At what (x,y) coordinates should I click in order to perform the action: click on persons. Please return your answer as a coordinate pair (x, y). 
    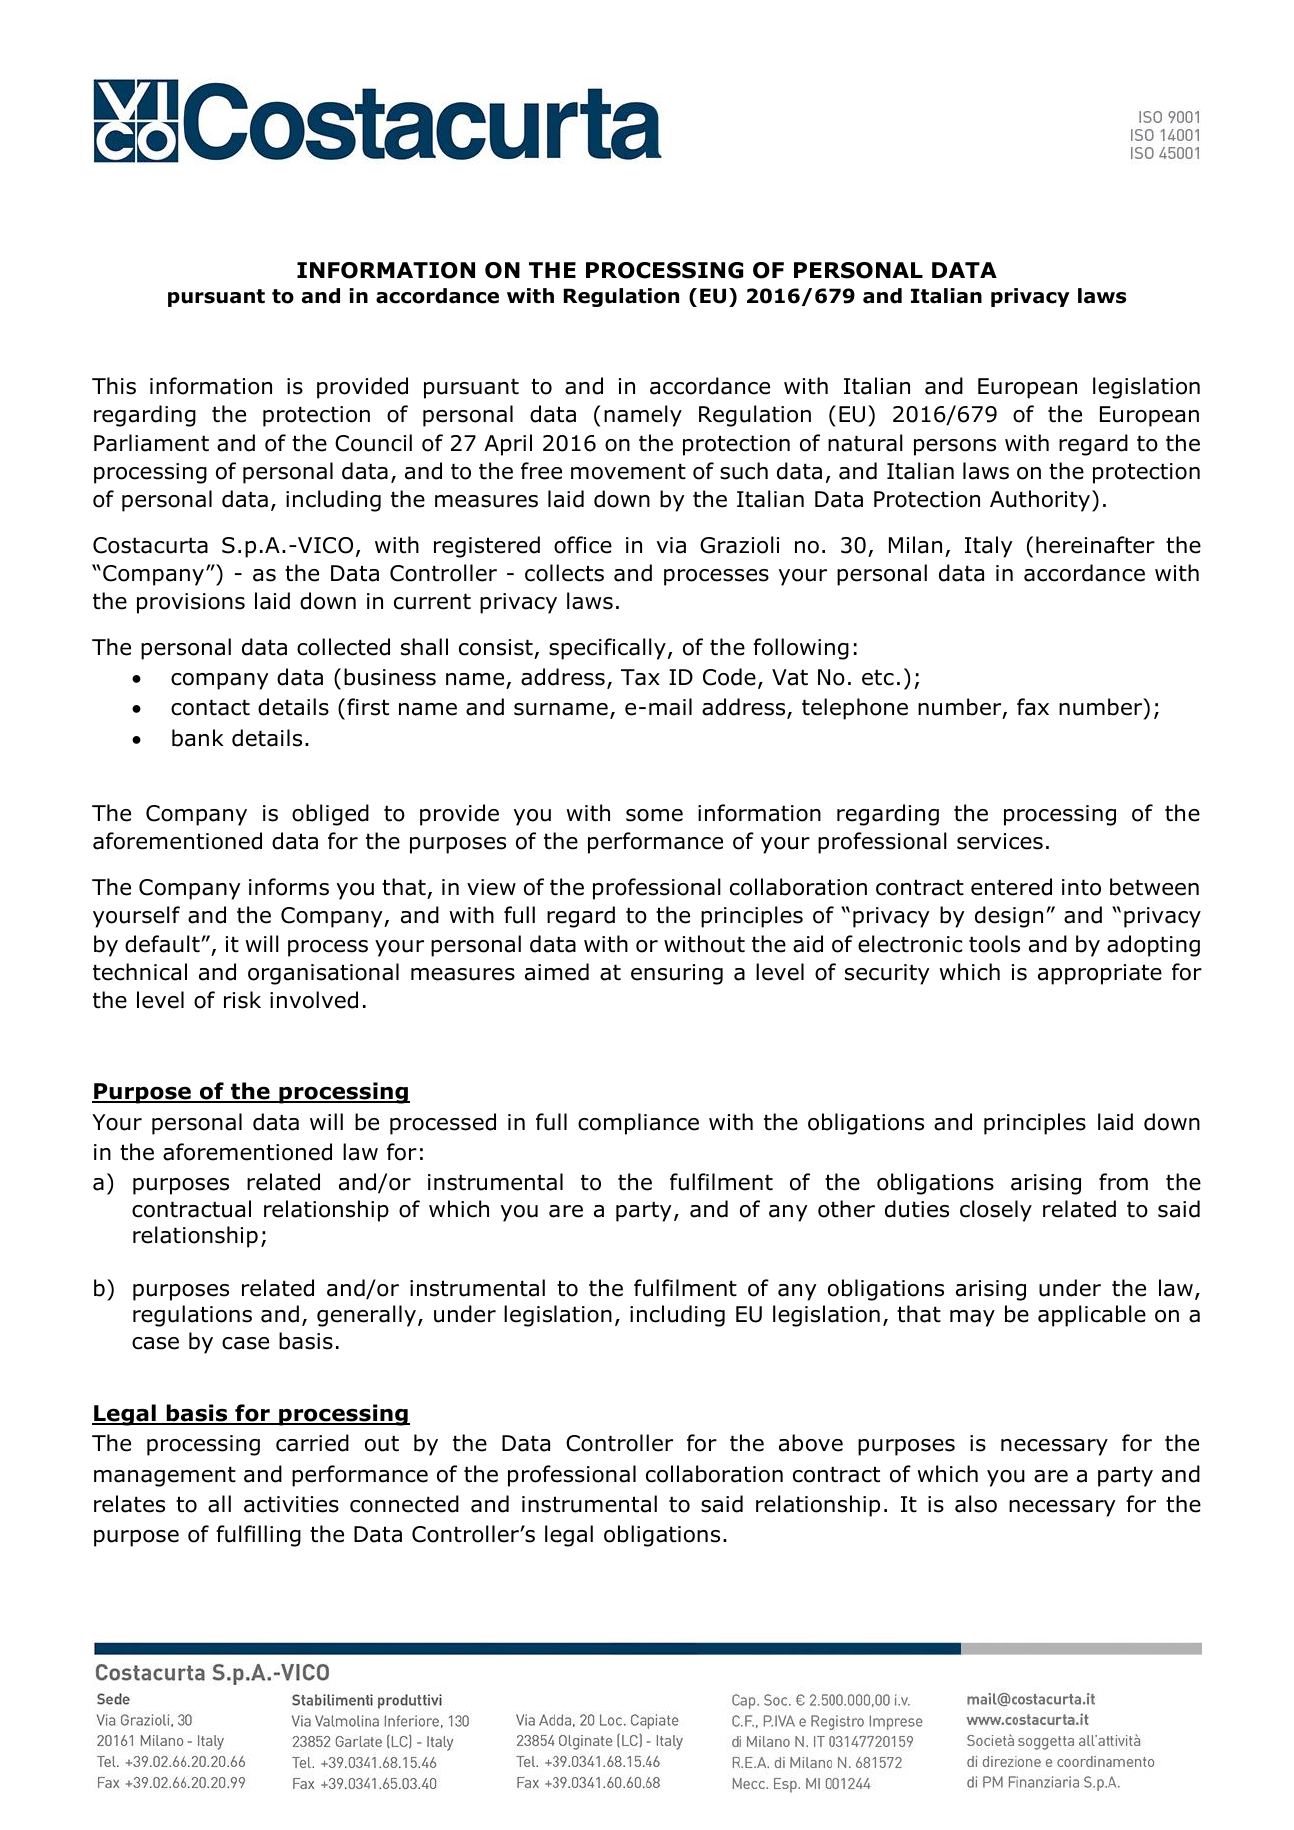
    Looking at the image, I should click on (955, 447).
